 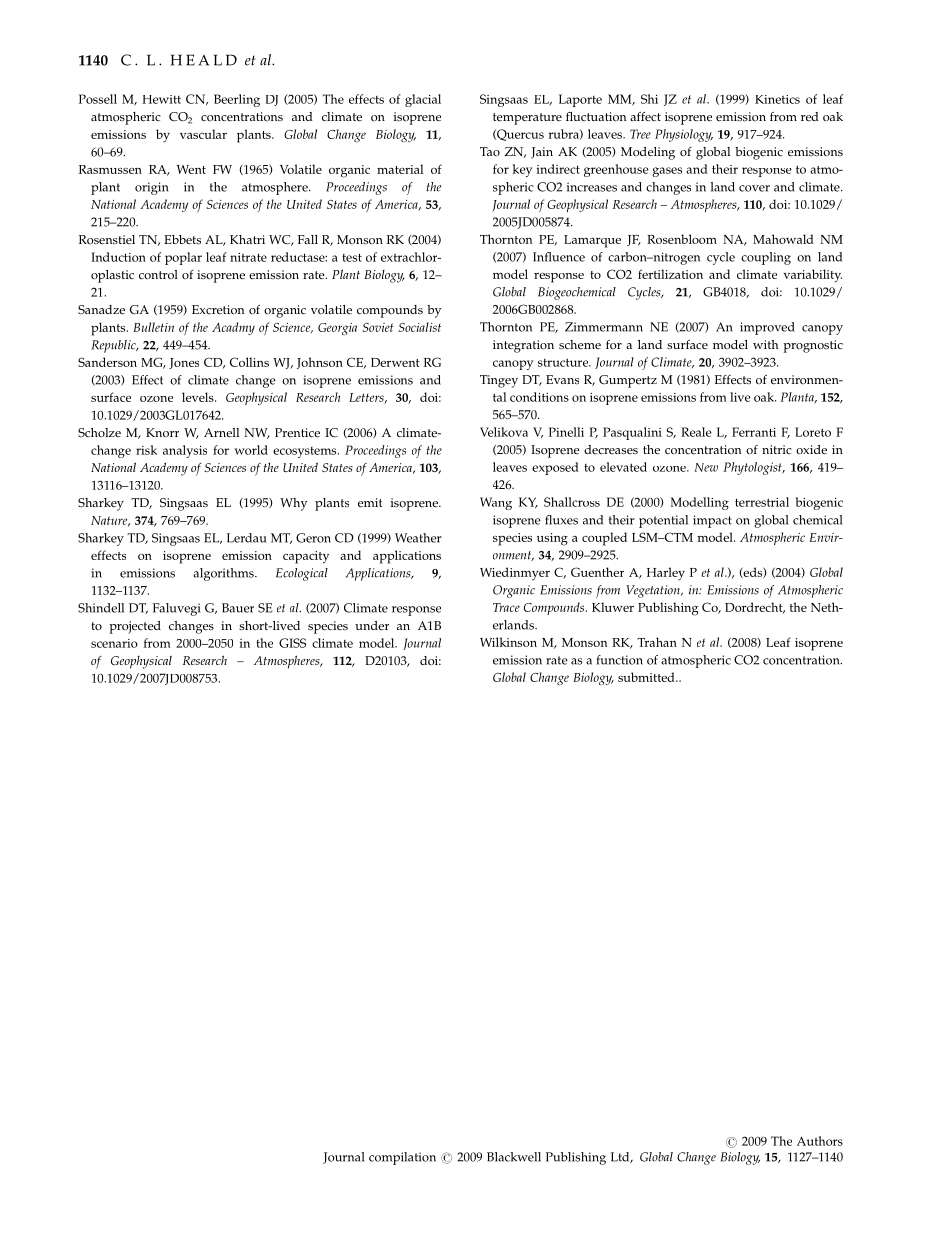 I want to click on vascular, so click(x=203, y=134).
